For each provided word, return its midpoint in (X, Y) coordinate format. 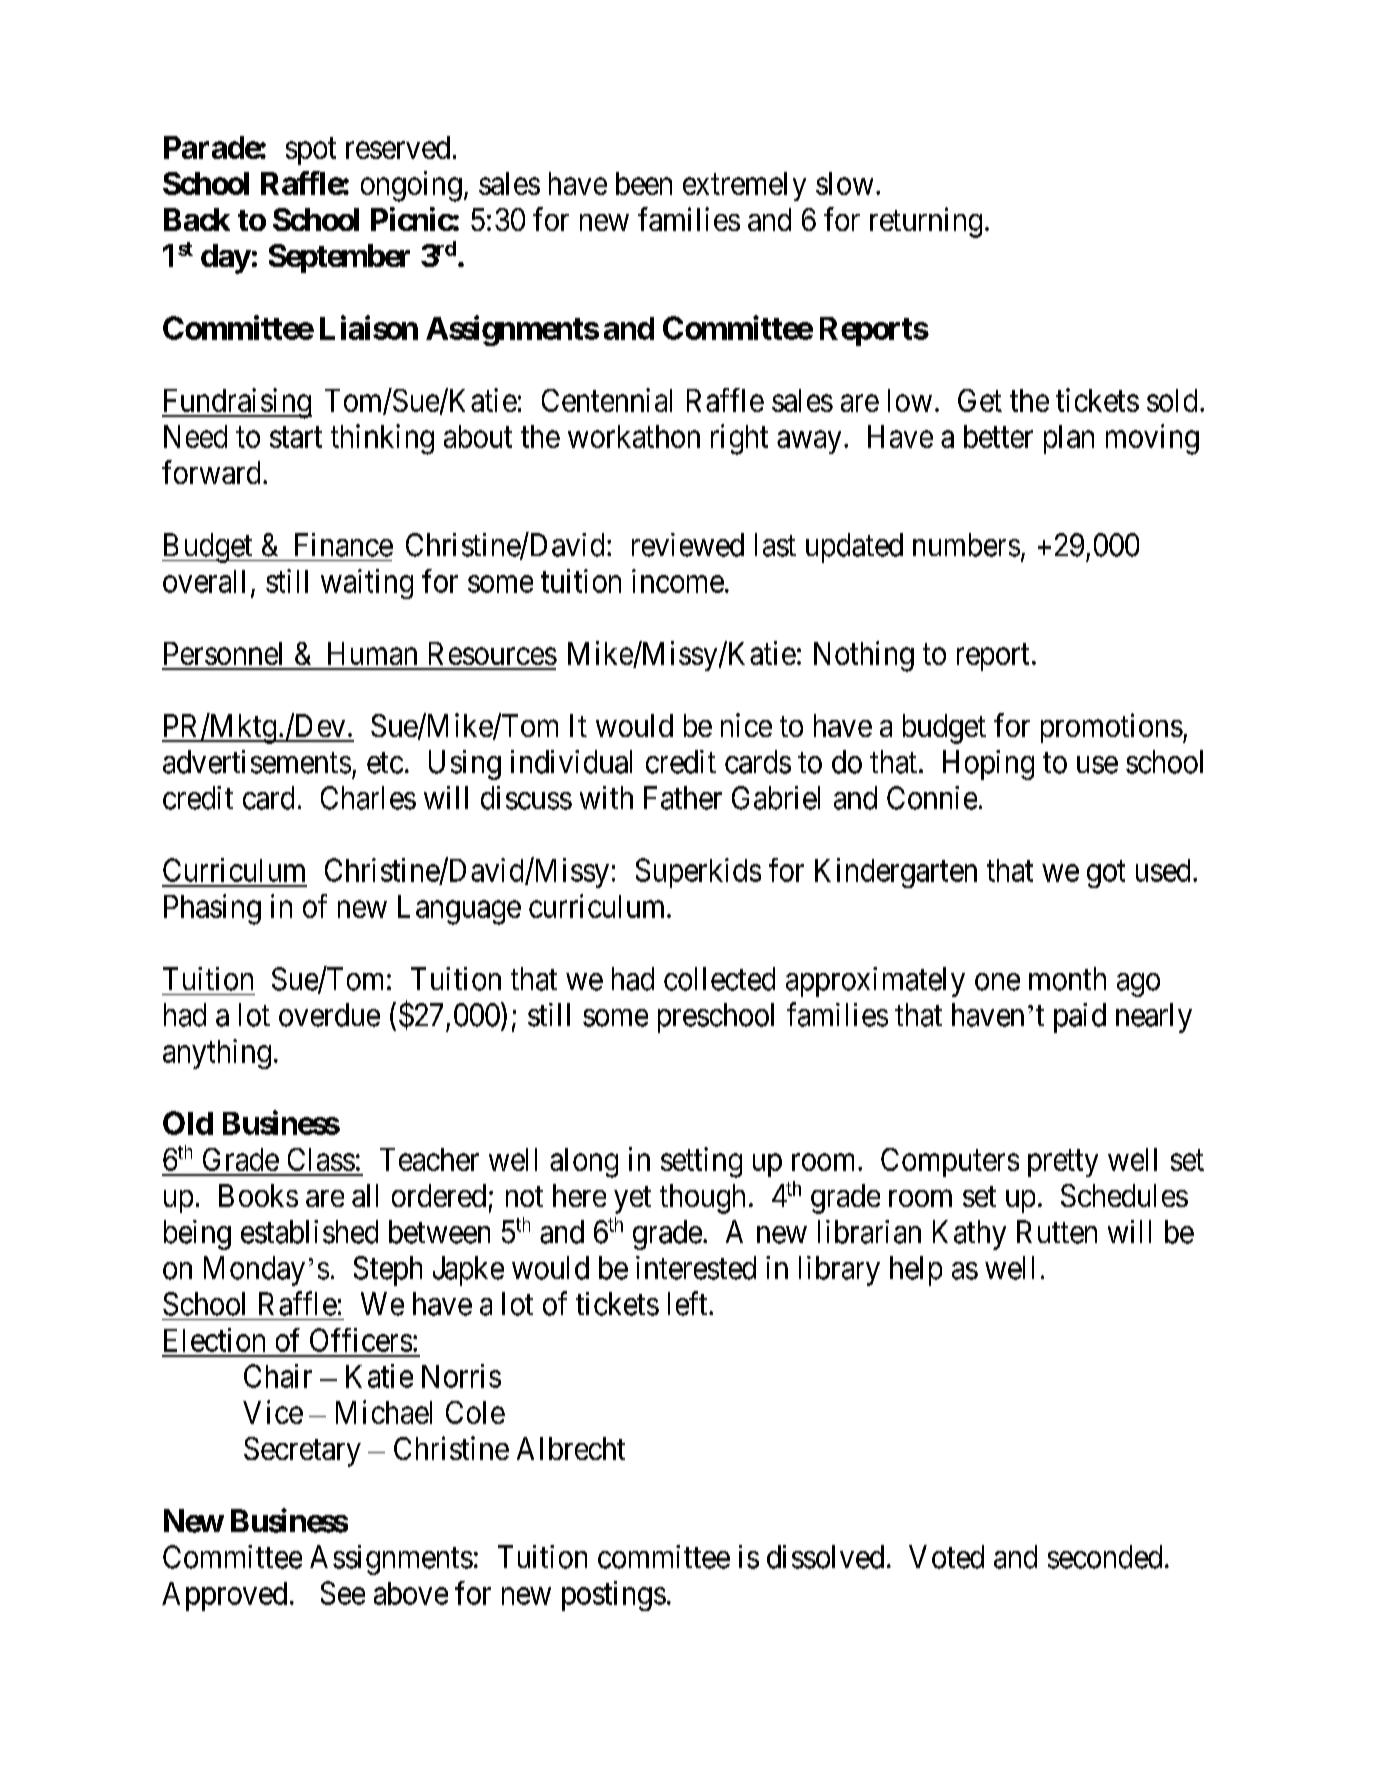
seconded (1105, 1557)
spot (311, 151)
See (343, 1593)
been (644, 183)
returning (926, 222)
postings (614, 1596)
